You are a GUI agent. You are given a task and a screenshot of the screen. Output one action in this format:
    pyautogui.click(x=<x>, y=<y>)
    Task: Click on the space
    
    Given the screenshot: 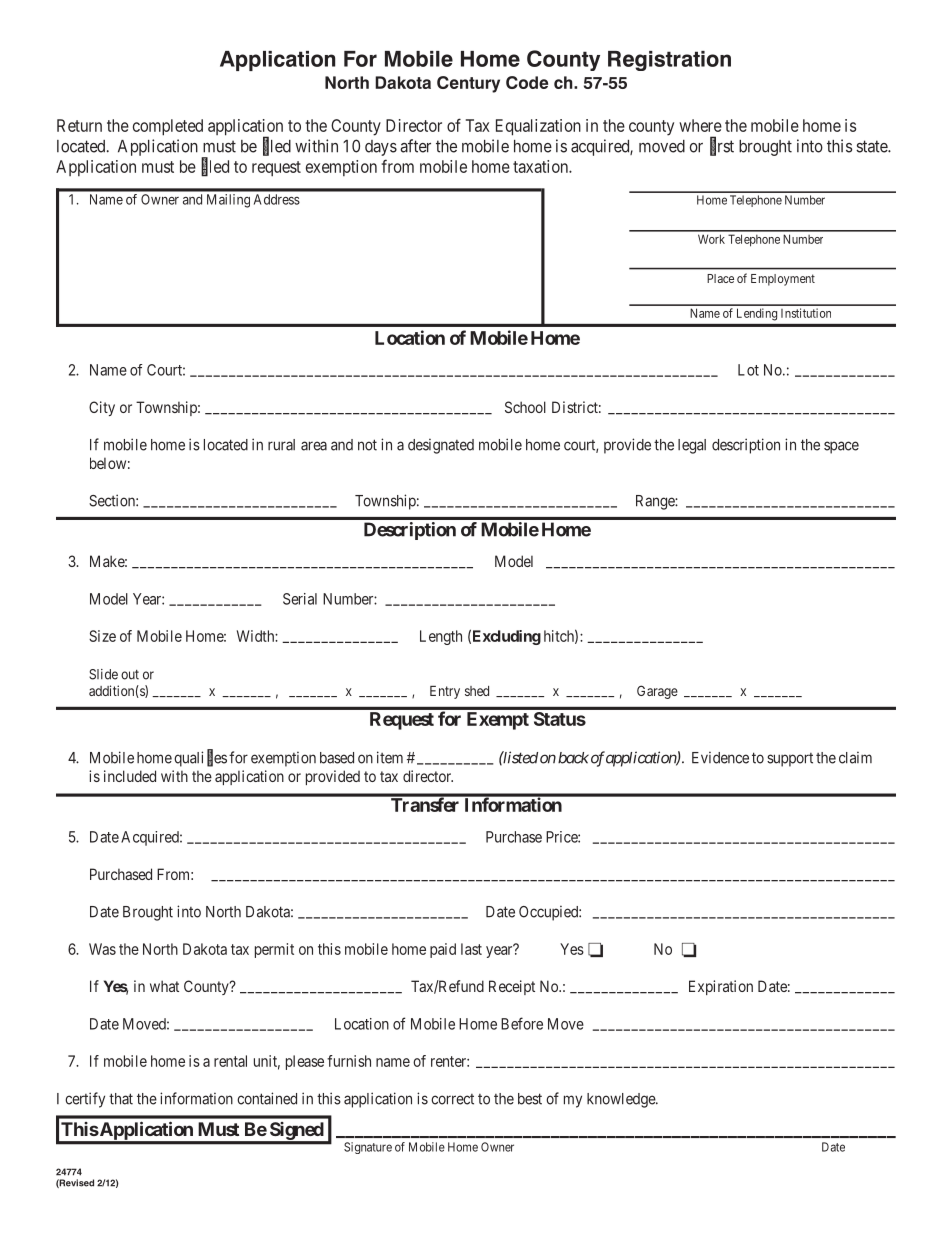 What is the action you would take?
    pyautogui.click(x=841, y=447)
